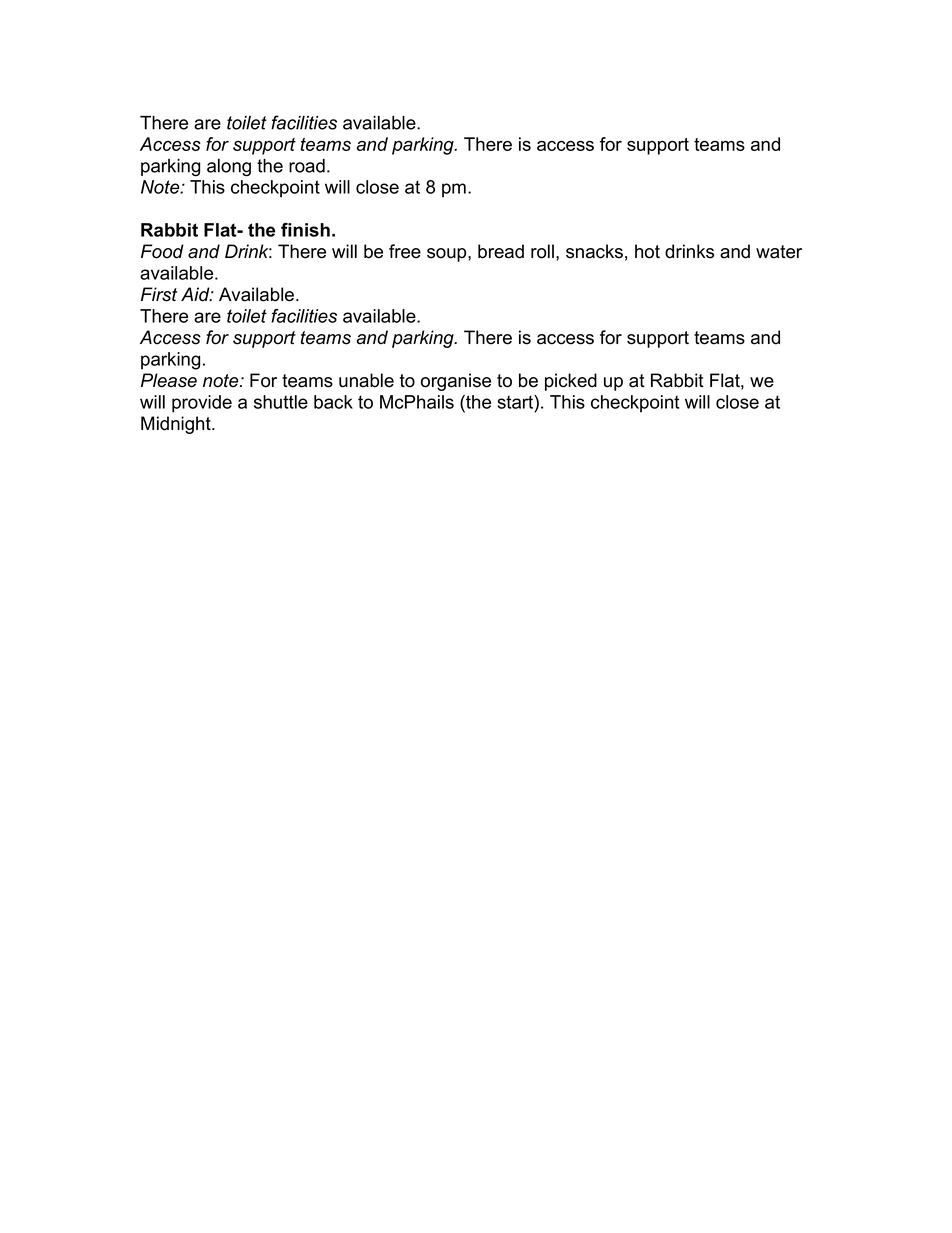  I want to click on organise, so click(456, 382).
